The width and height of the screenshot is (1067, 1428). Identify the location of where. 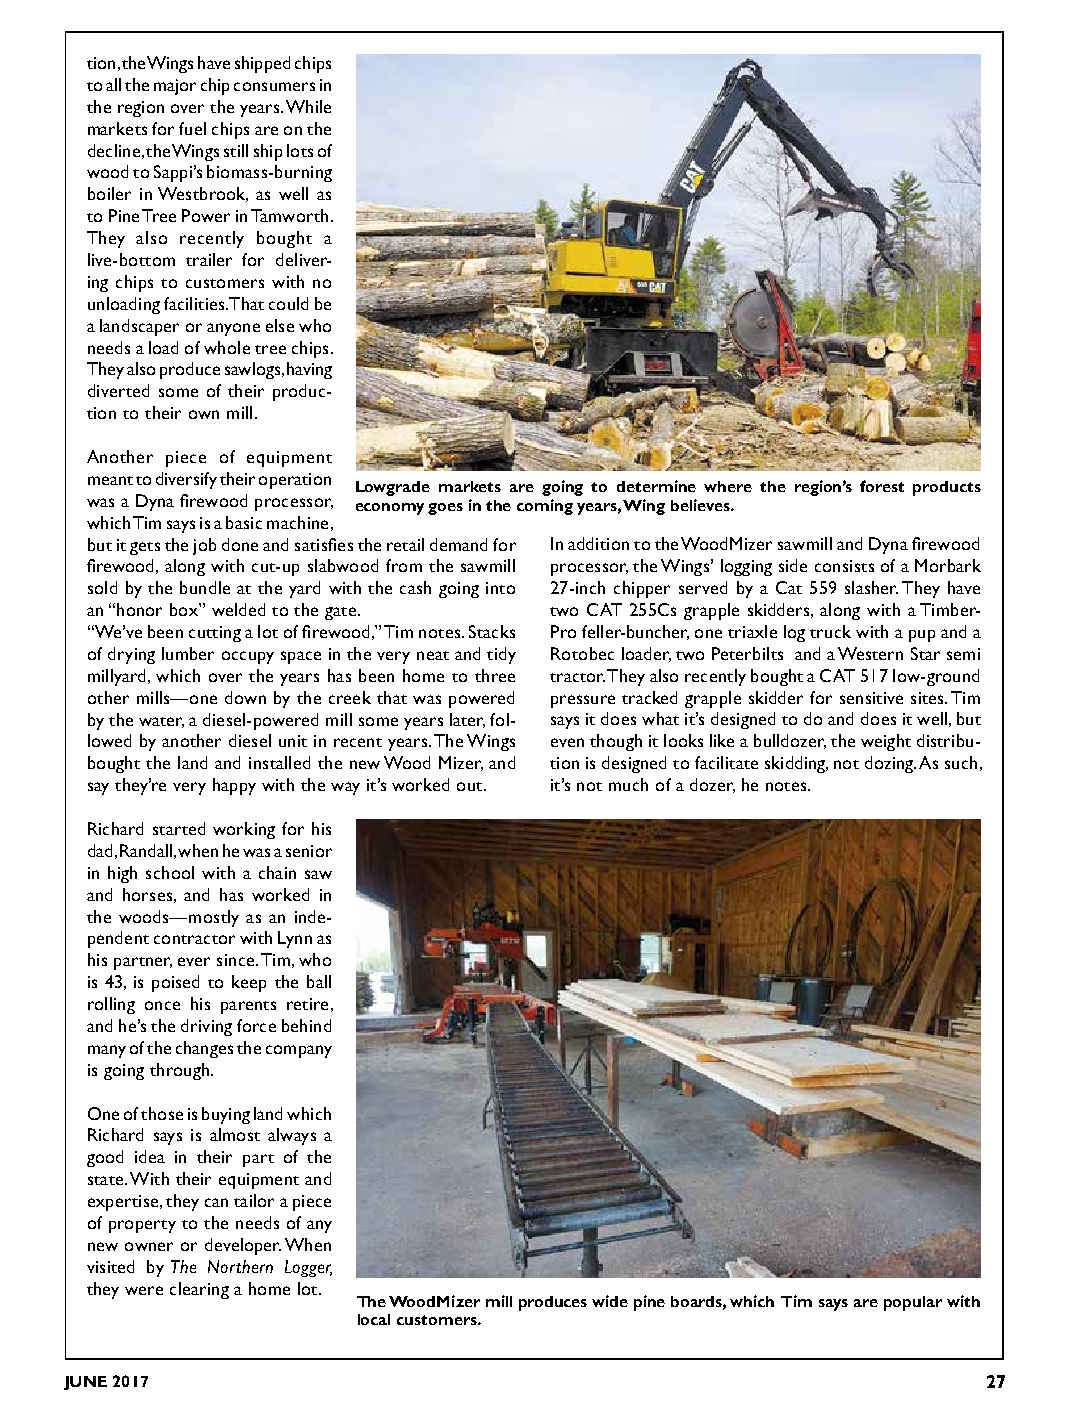
(728, 486).
